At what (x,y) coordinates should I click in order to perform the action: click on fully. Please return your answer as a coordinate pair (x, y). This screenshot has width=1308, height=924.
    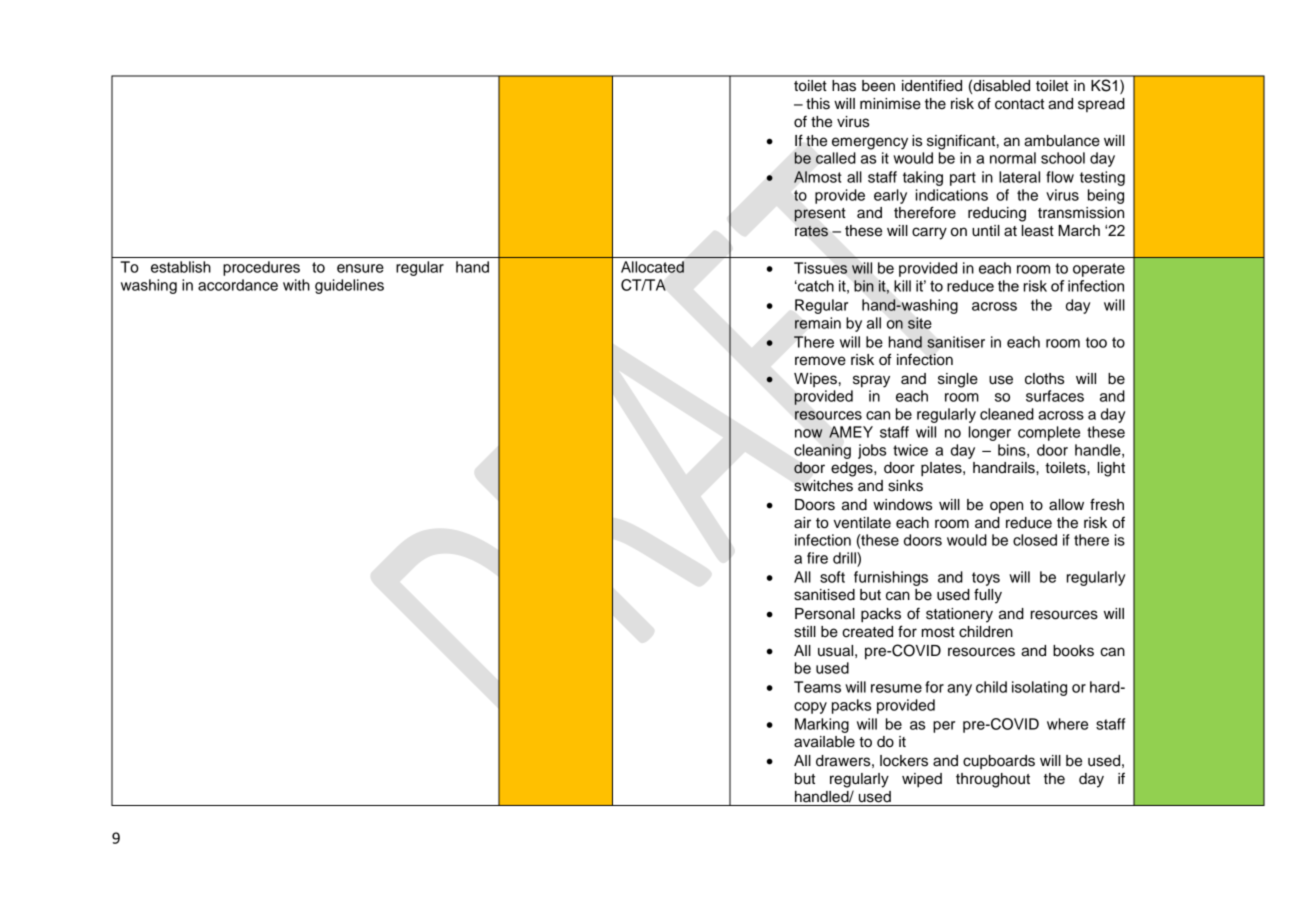
    Looking at the image, I should click on (988, 596).
